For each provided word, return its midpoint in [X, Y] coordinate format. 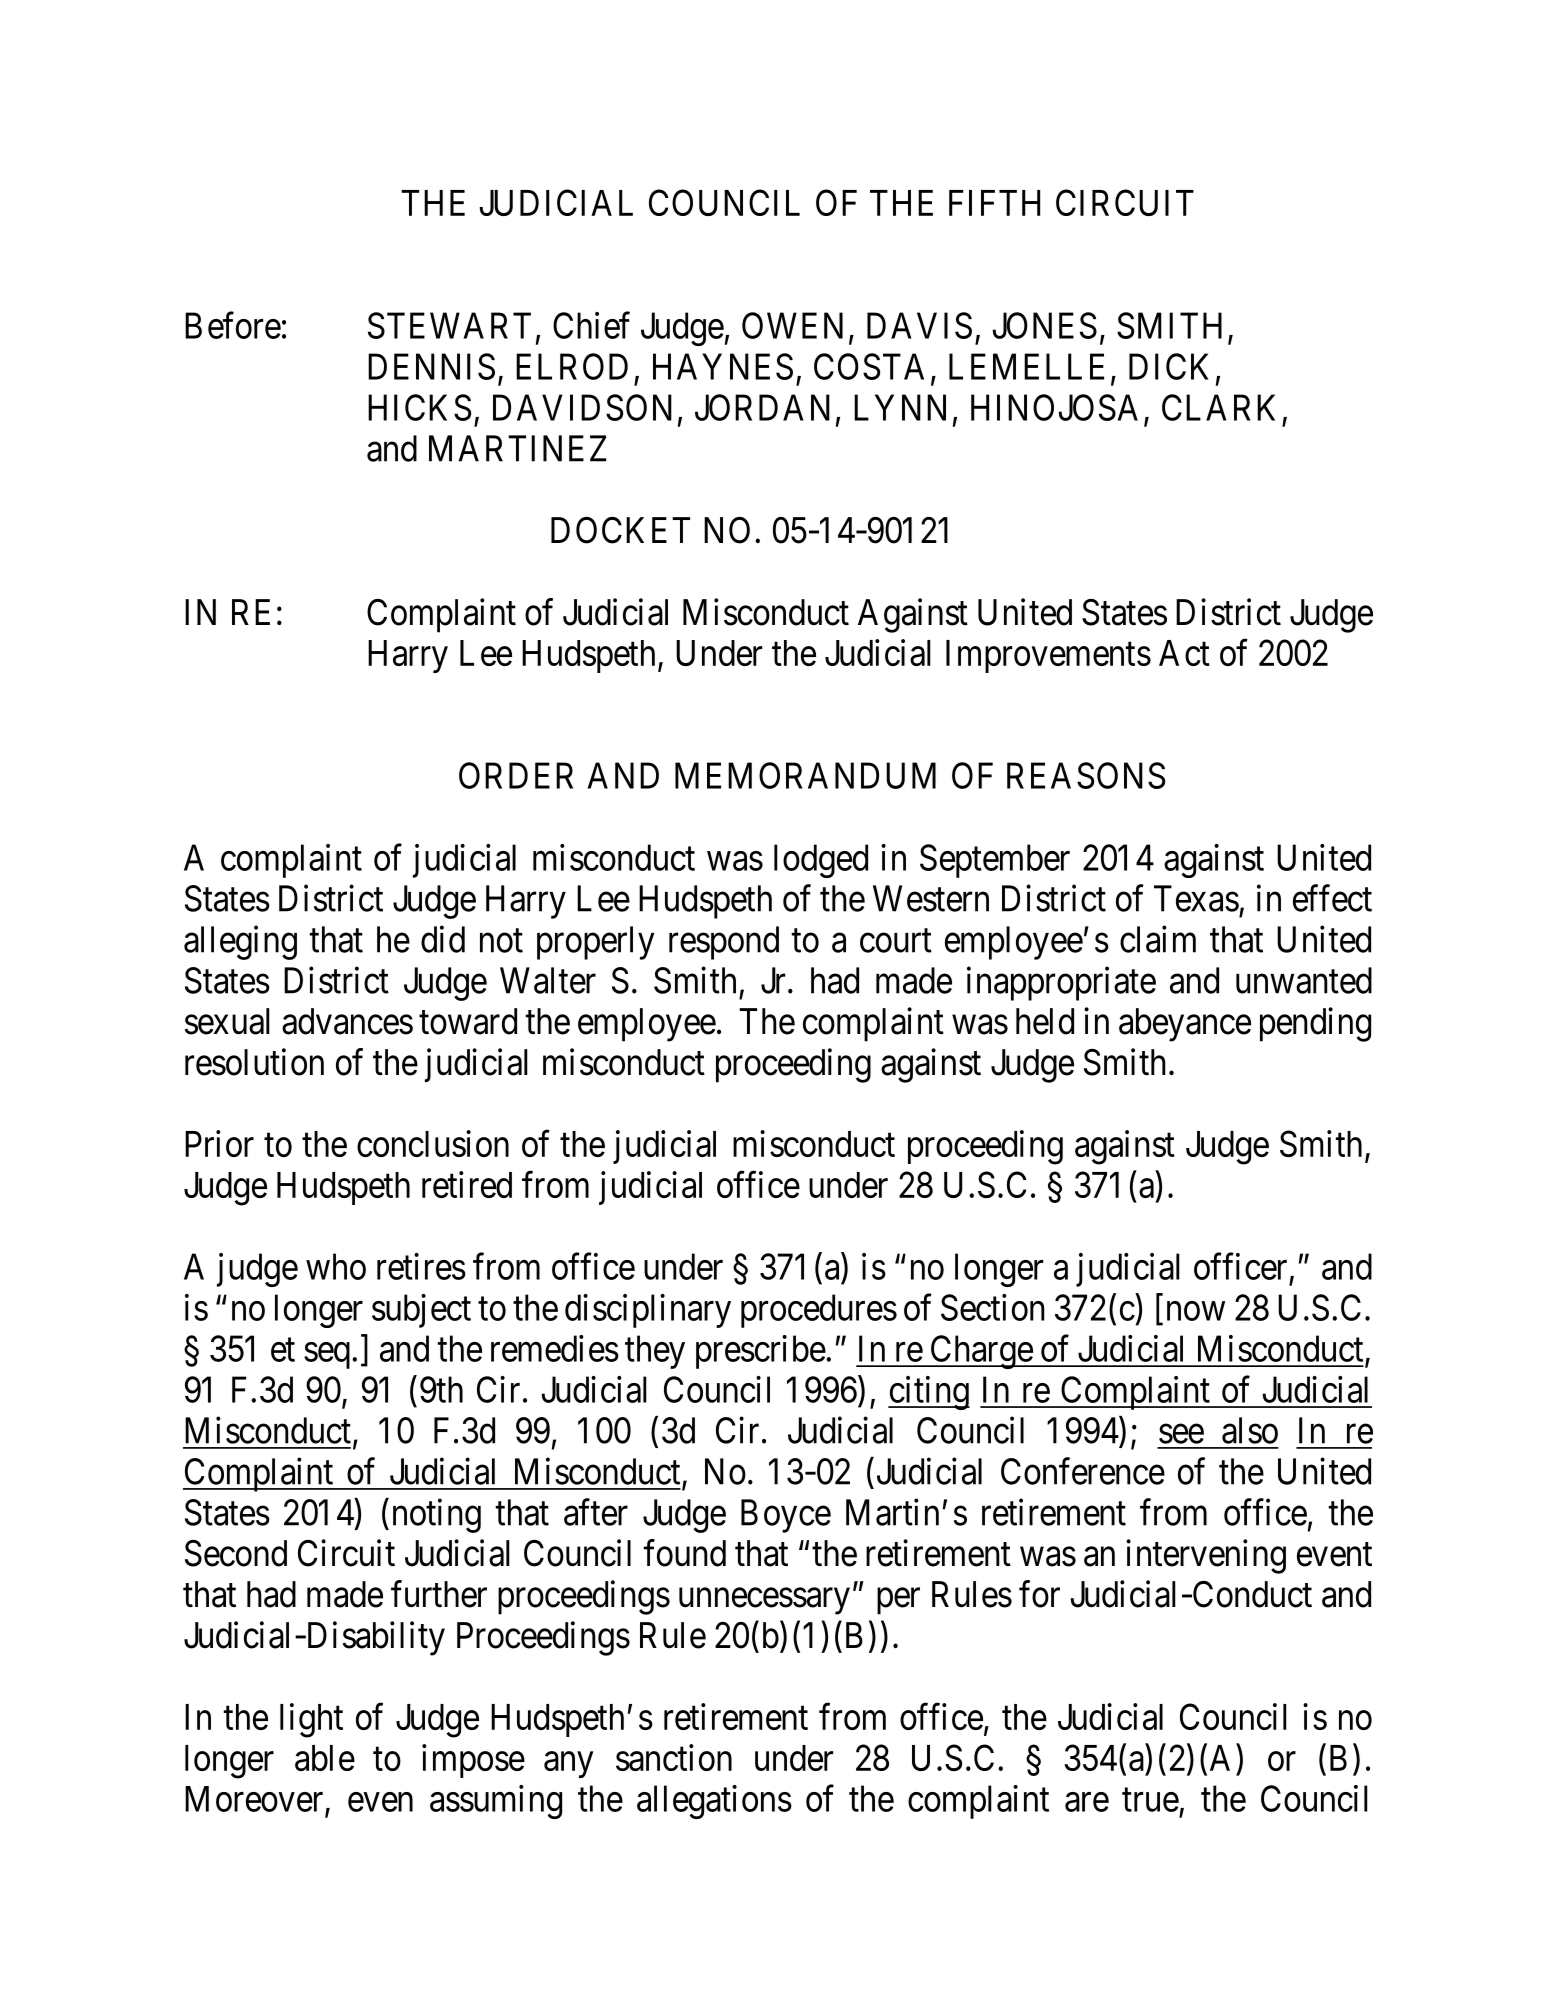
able [325, 1758]
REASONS [1086, 775]
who [336, 1266]
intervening [1206, 1556]
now [1196, 1311]
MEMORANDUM [805, 775]
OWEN [792, 325]
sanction [674, 1757]
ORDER [516, 775]
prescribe [761, 1352]
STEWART [449, 325]
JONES [1044, 325]
